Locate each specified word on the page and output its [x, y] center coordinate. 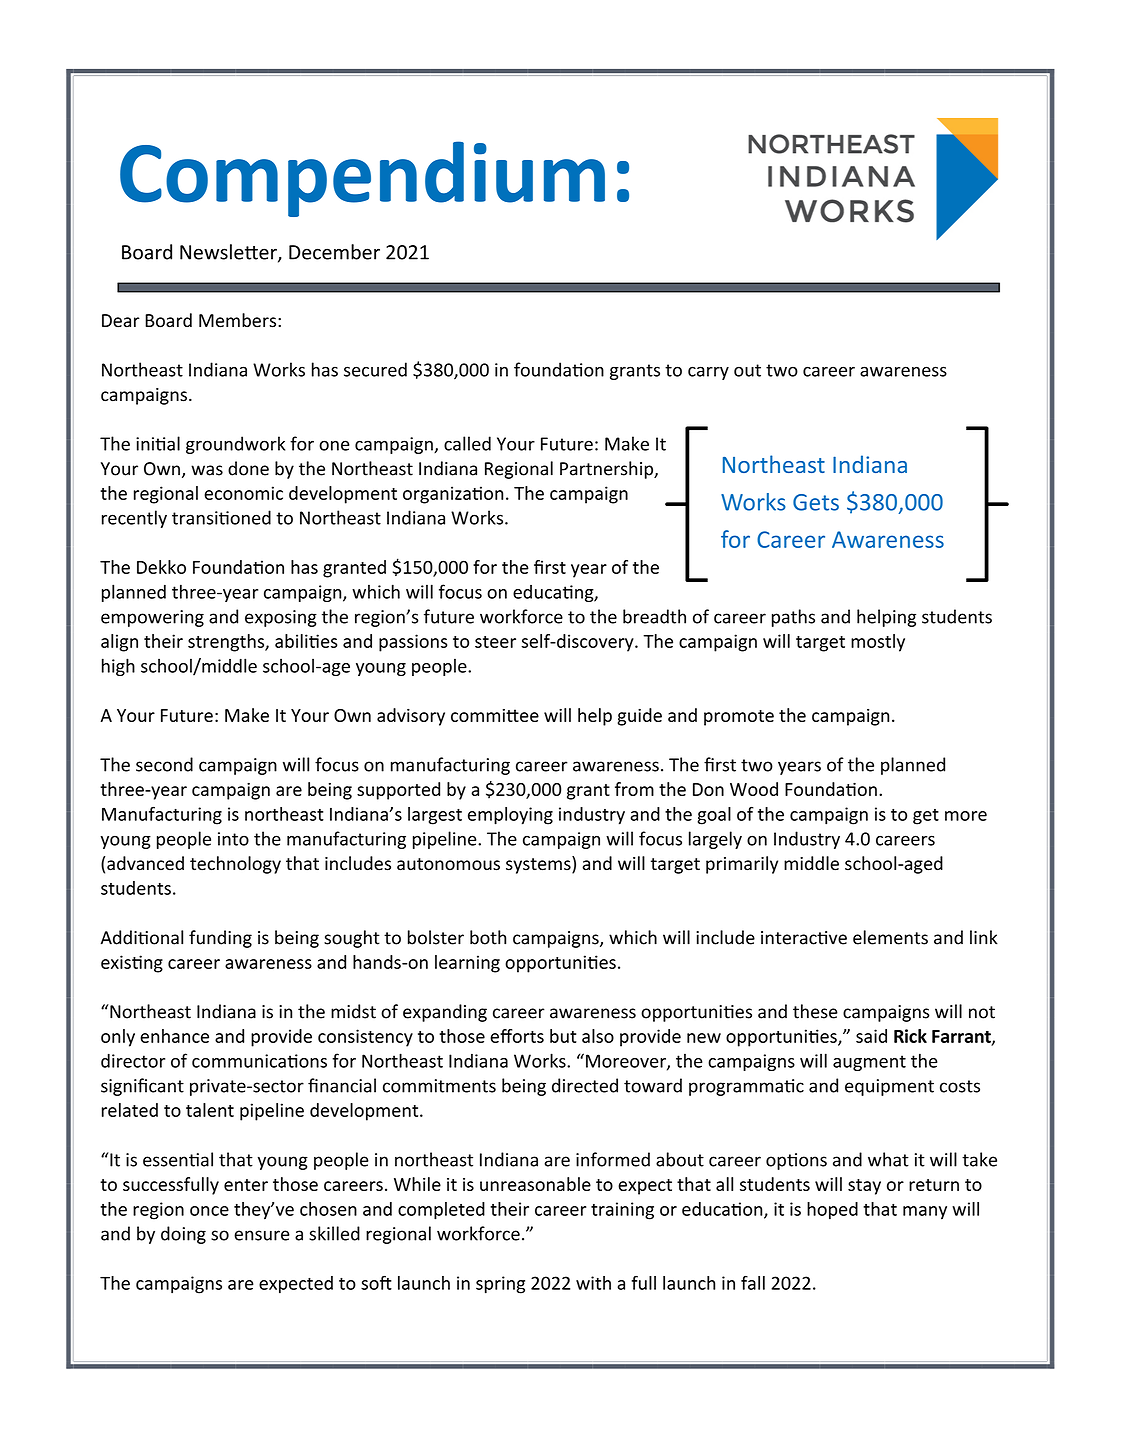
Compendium [362, 179]
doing [183, 1235]
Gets [816, 502]
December [334, 252]
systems [539, 865]
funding [220, 939]
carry [708, 373]
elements [890, 937]
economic [243, 493]
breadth [654, 616]
